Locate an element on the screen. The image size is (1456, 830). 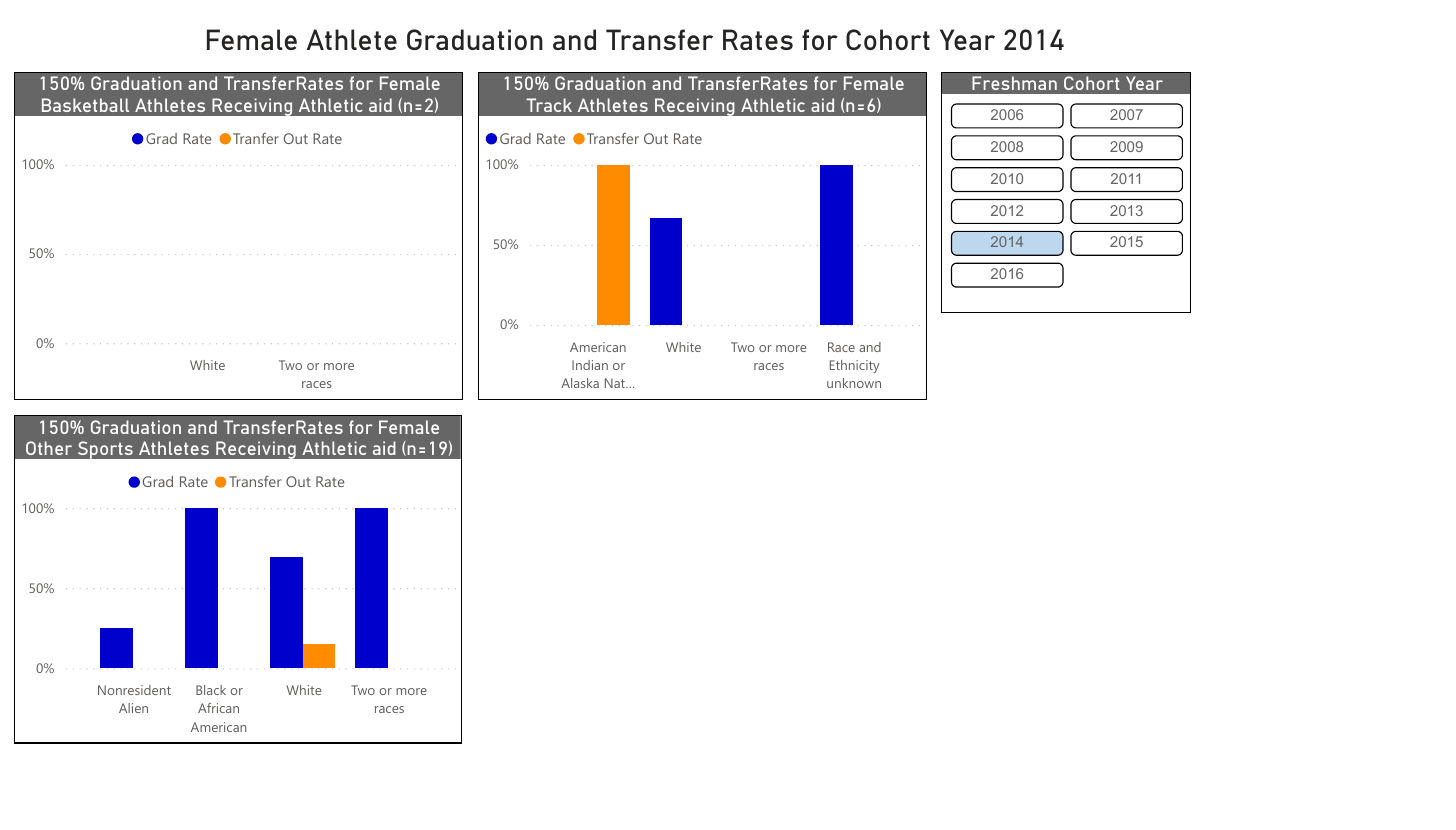
Black is located at coordinates (211, 690).
